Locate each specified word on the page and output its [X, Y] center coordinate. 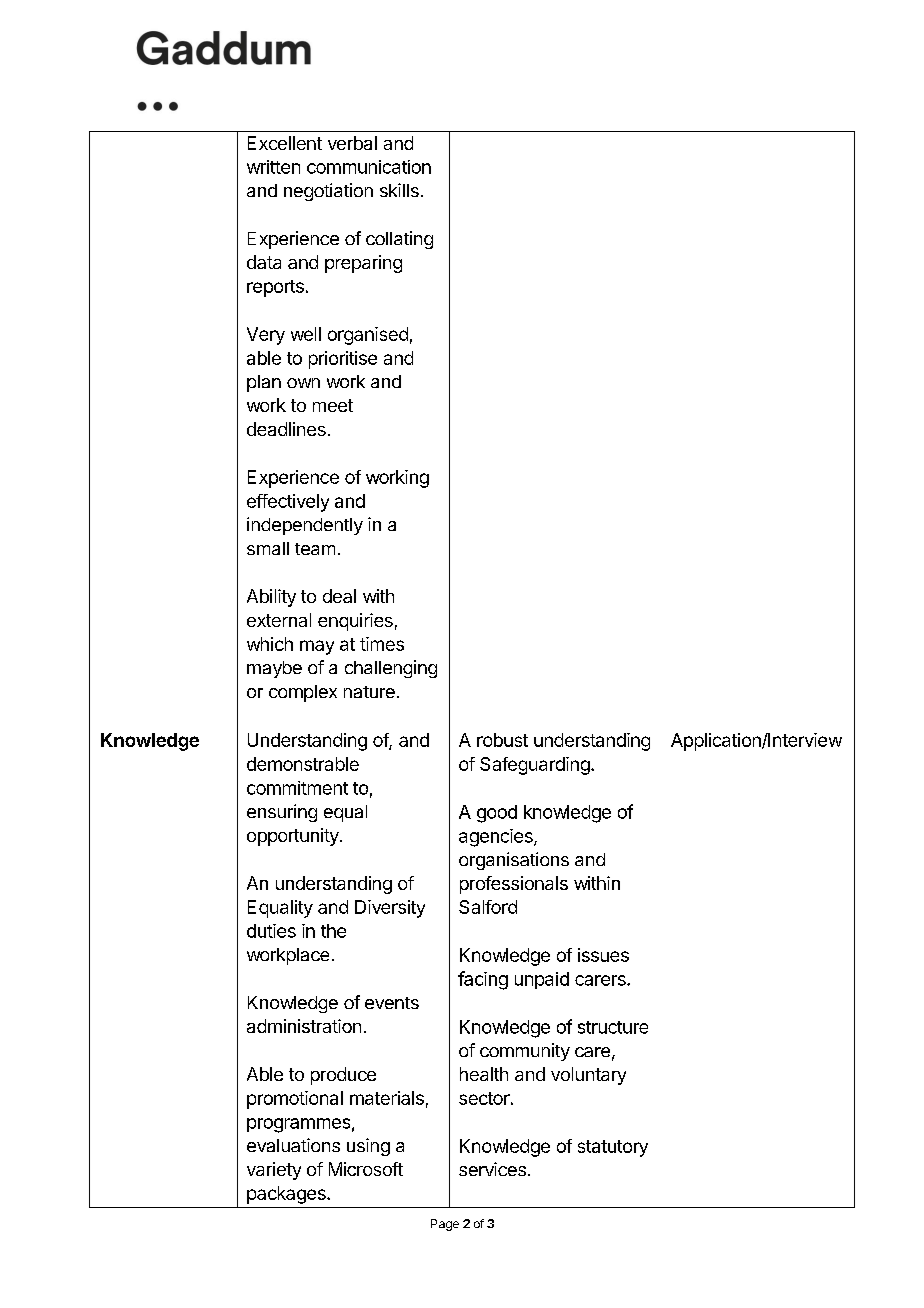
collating [399, 240]
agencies [497, 838]
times [382, 644]
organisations [514, 861]
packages [287, 1195]
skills [399, 190]
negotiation [328, 192]
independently [305, 526]
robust [502, 740]
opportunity [294, 837]
